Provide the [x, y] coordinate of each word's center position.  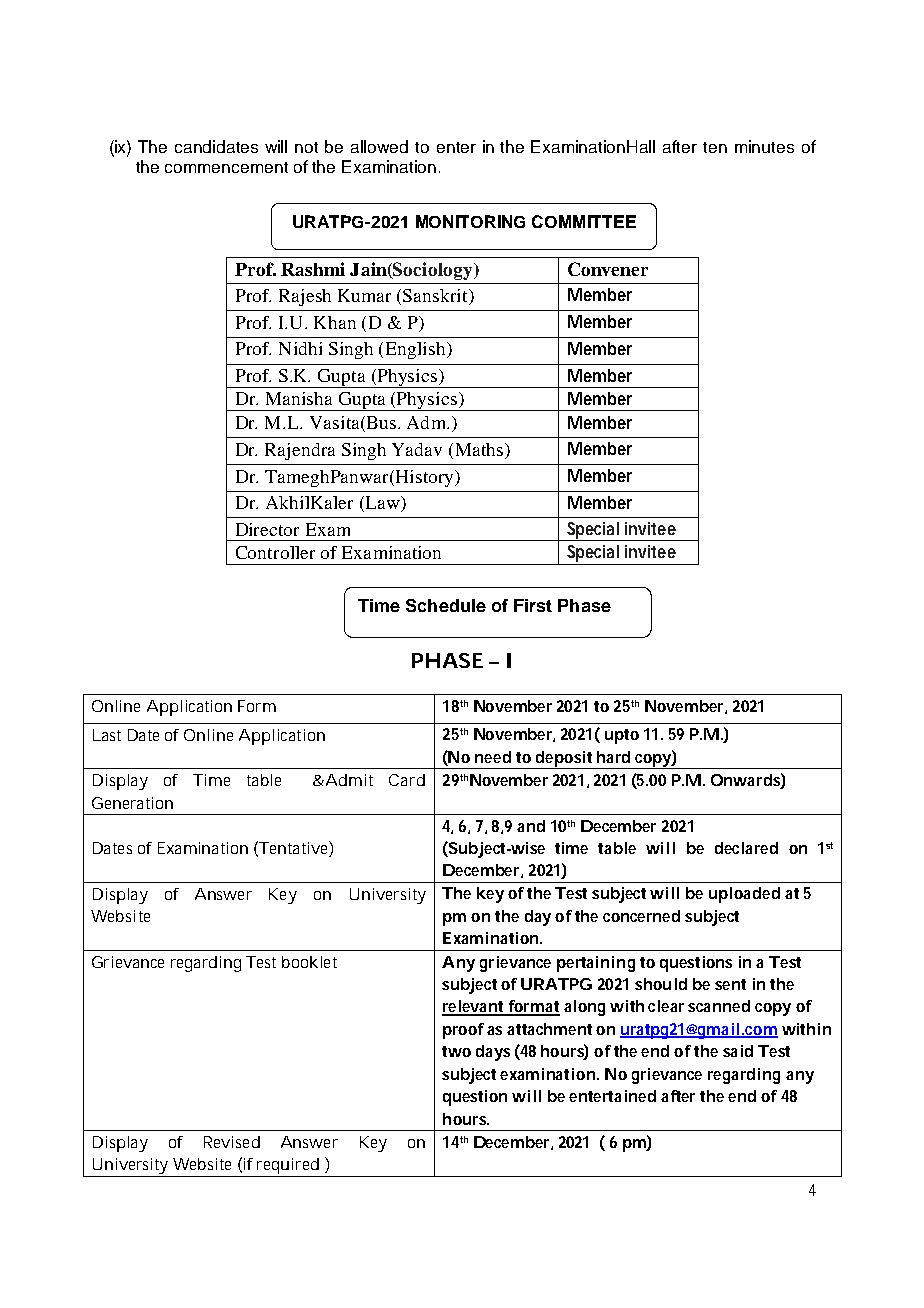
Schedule [446, 605]
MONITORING [470, 221]
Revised [232, 1142]
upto [622, 736]
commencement [226, 167]
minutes [764, 146]
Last [107, 735]
